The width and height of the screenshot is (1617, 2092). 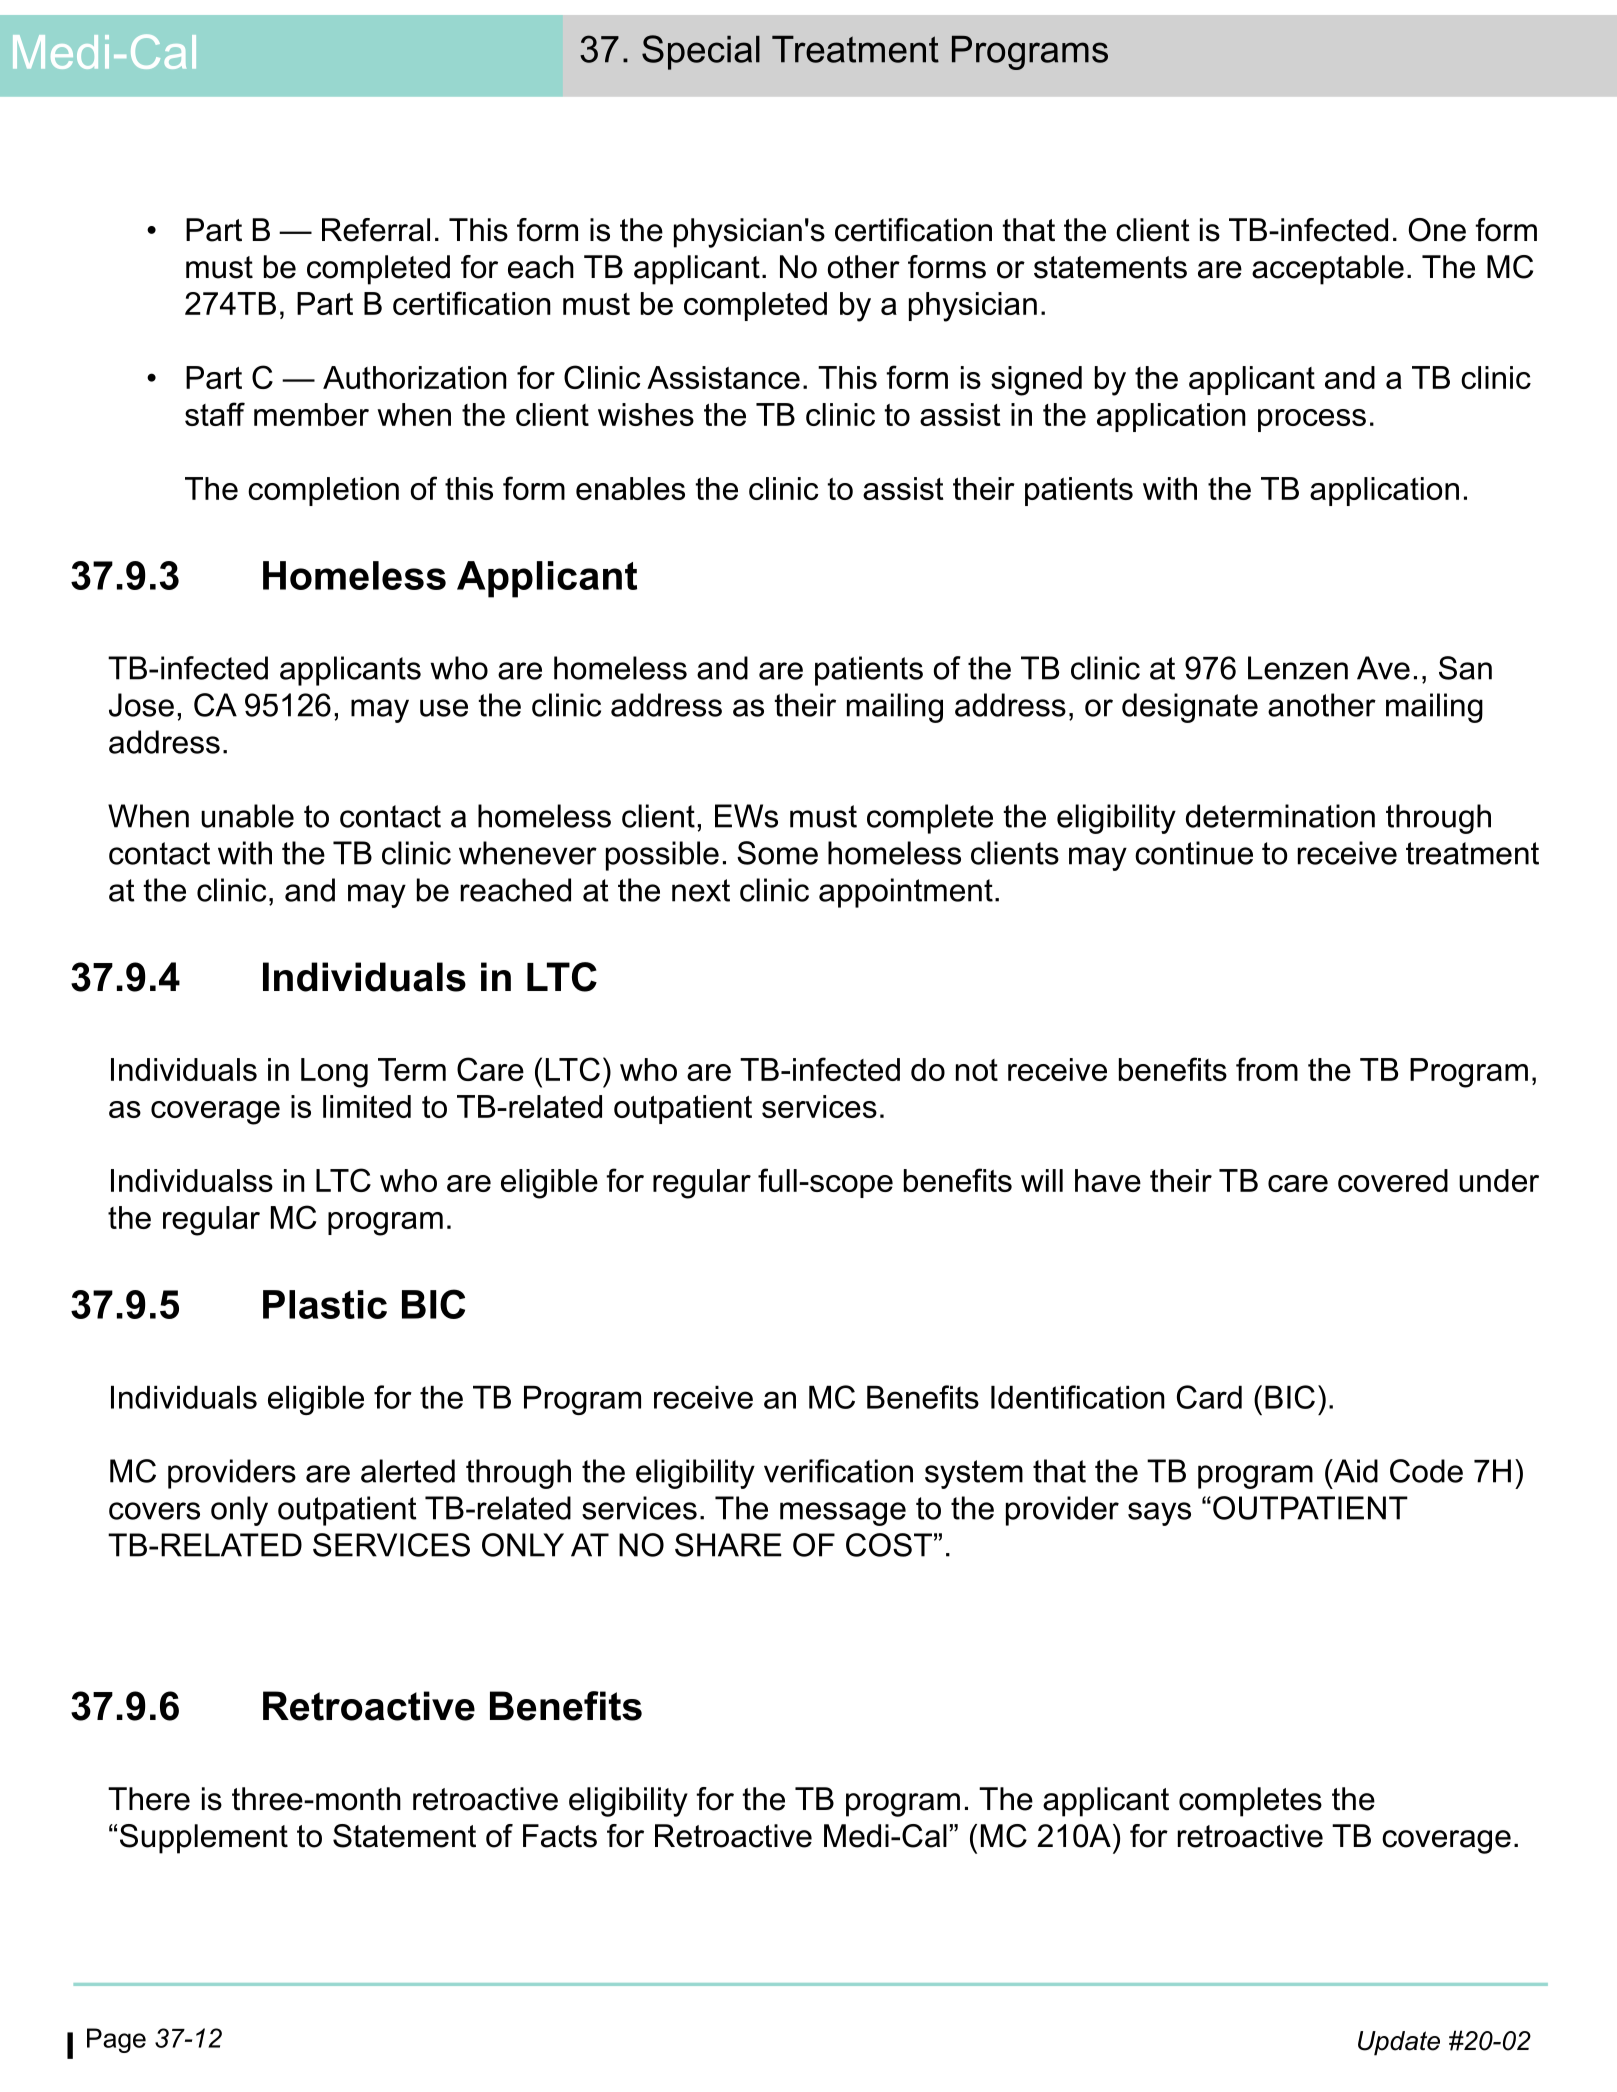 What do you see at coordinates (906, 893) in the screenshot?
I see `appointment` at bounding box center [906, 893].
